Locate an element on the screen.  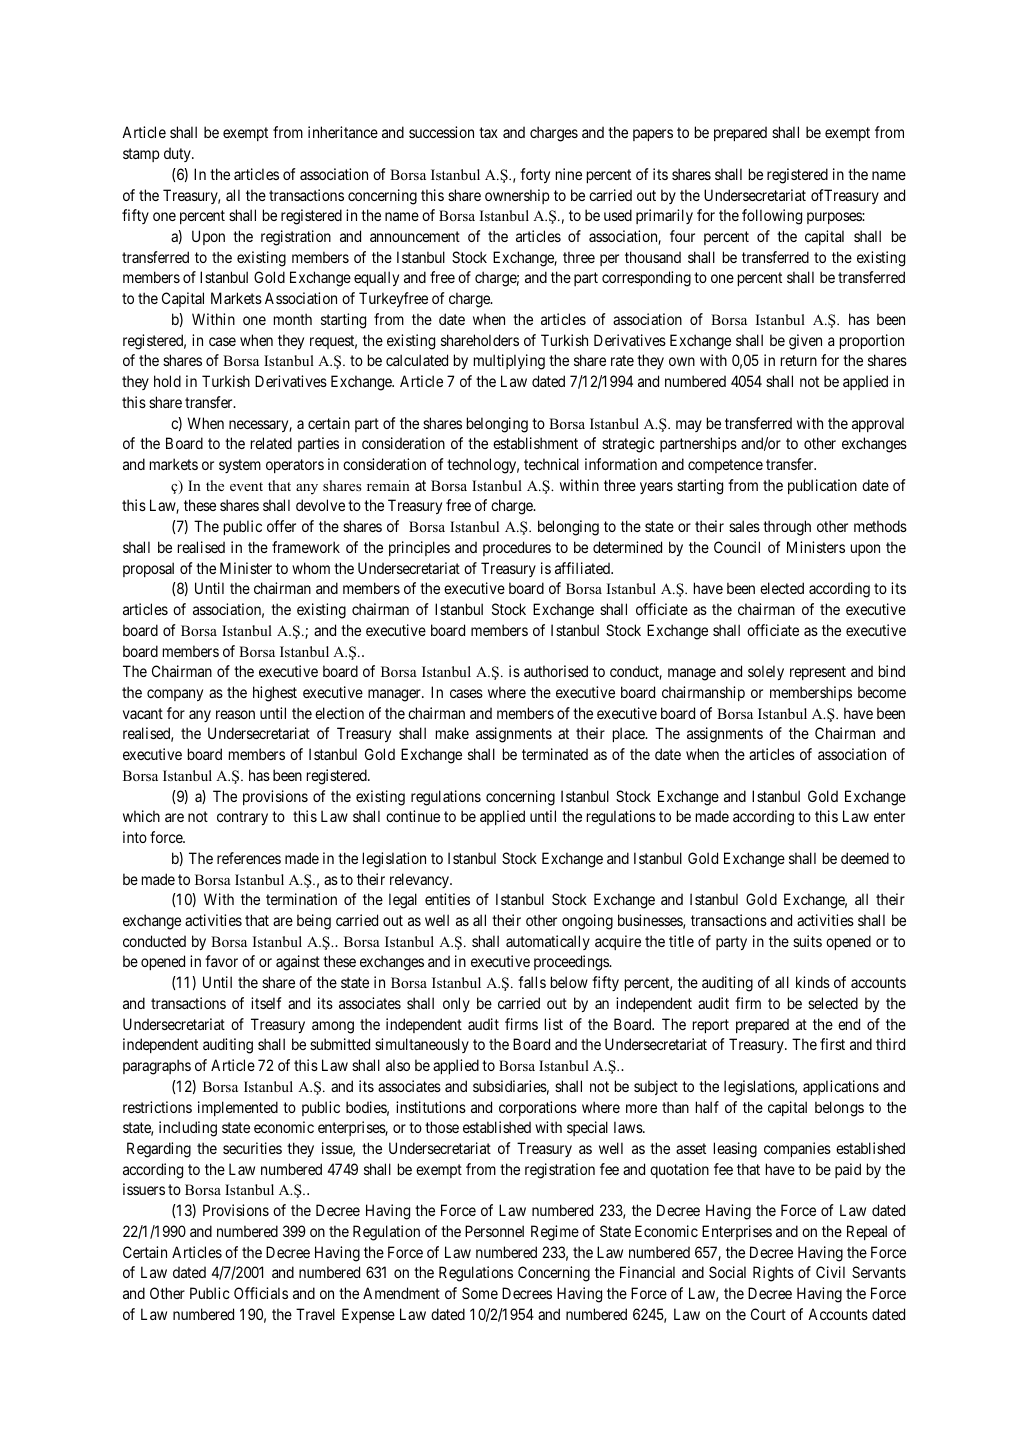
terminated is located at coordinates (555, 754).
